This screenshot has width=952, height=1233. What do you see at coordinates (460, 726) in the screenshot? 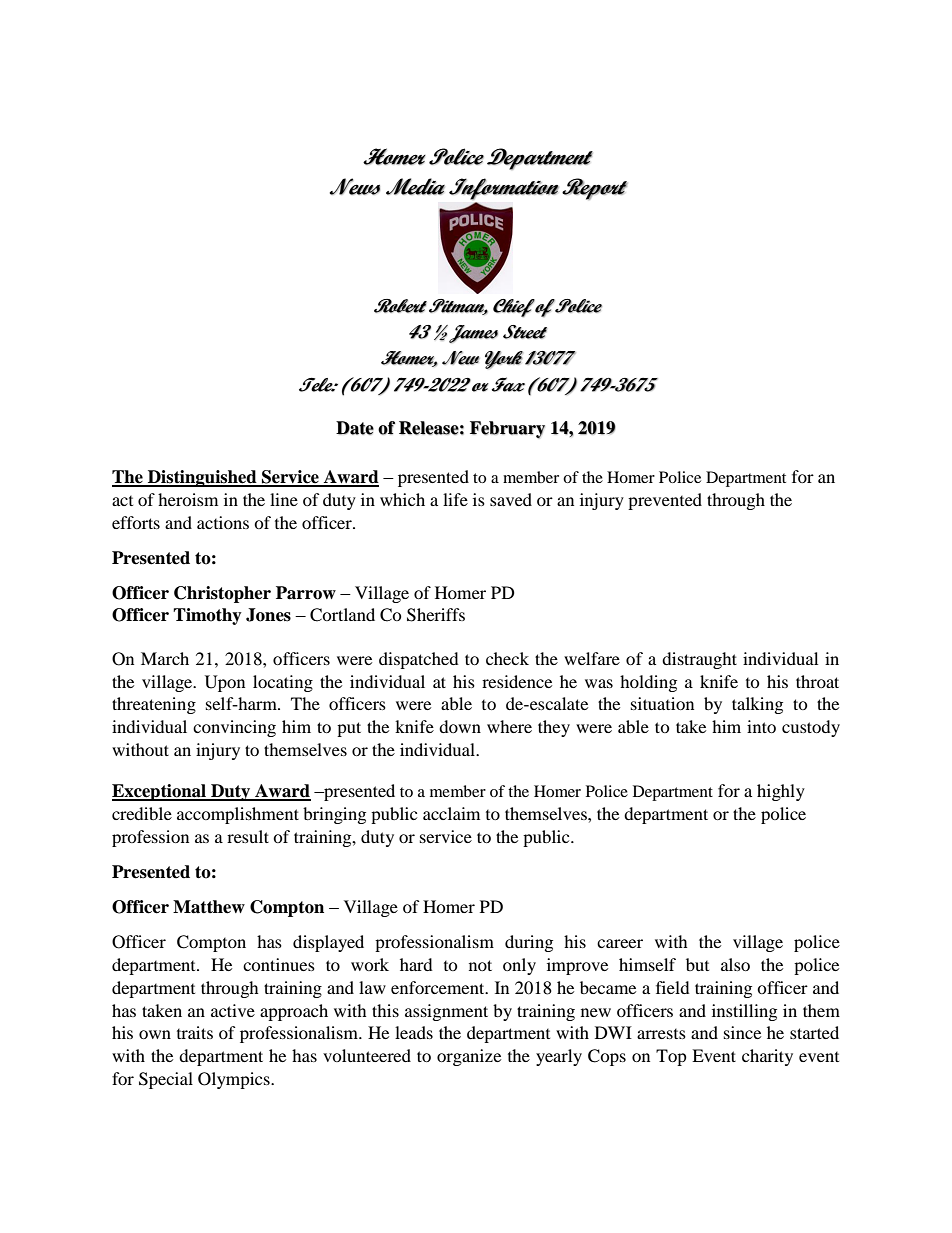
I see `down` at bounding box center [460, 726].
